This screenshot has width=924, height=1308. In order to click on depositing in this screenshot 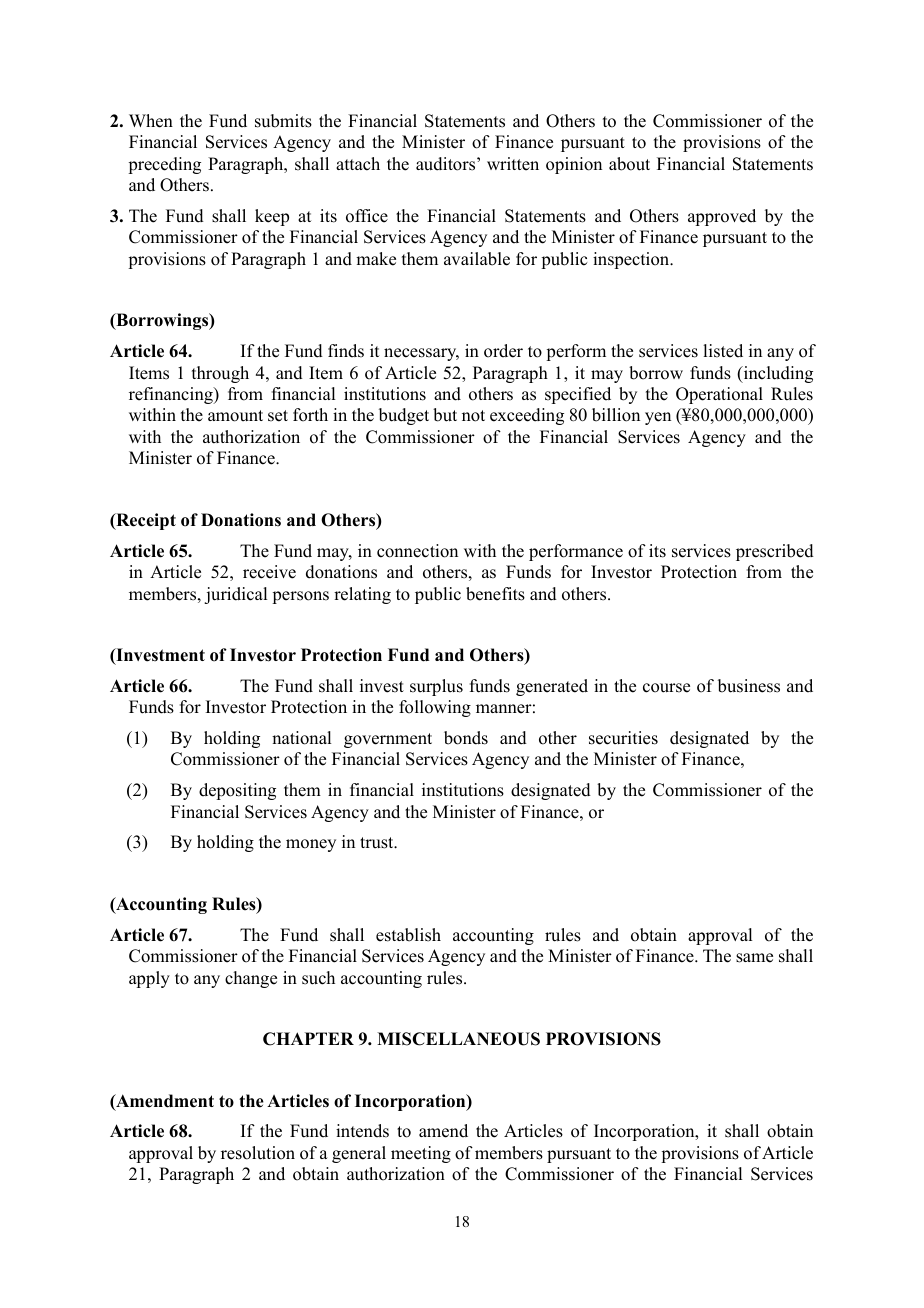, I will do `click(237, 791)`.
